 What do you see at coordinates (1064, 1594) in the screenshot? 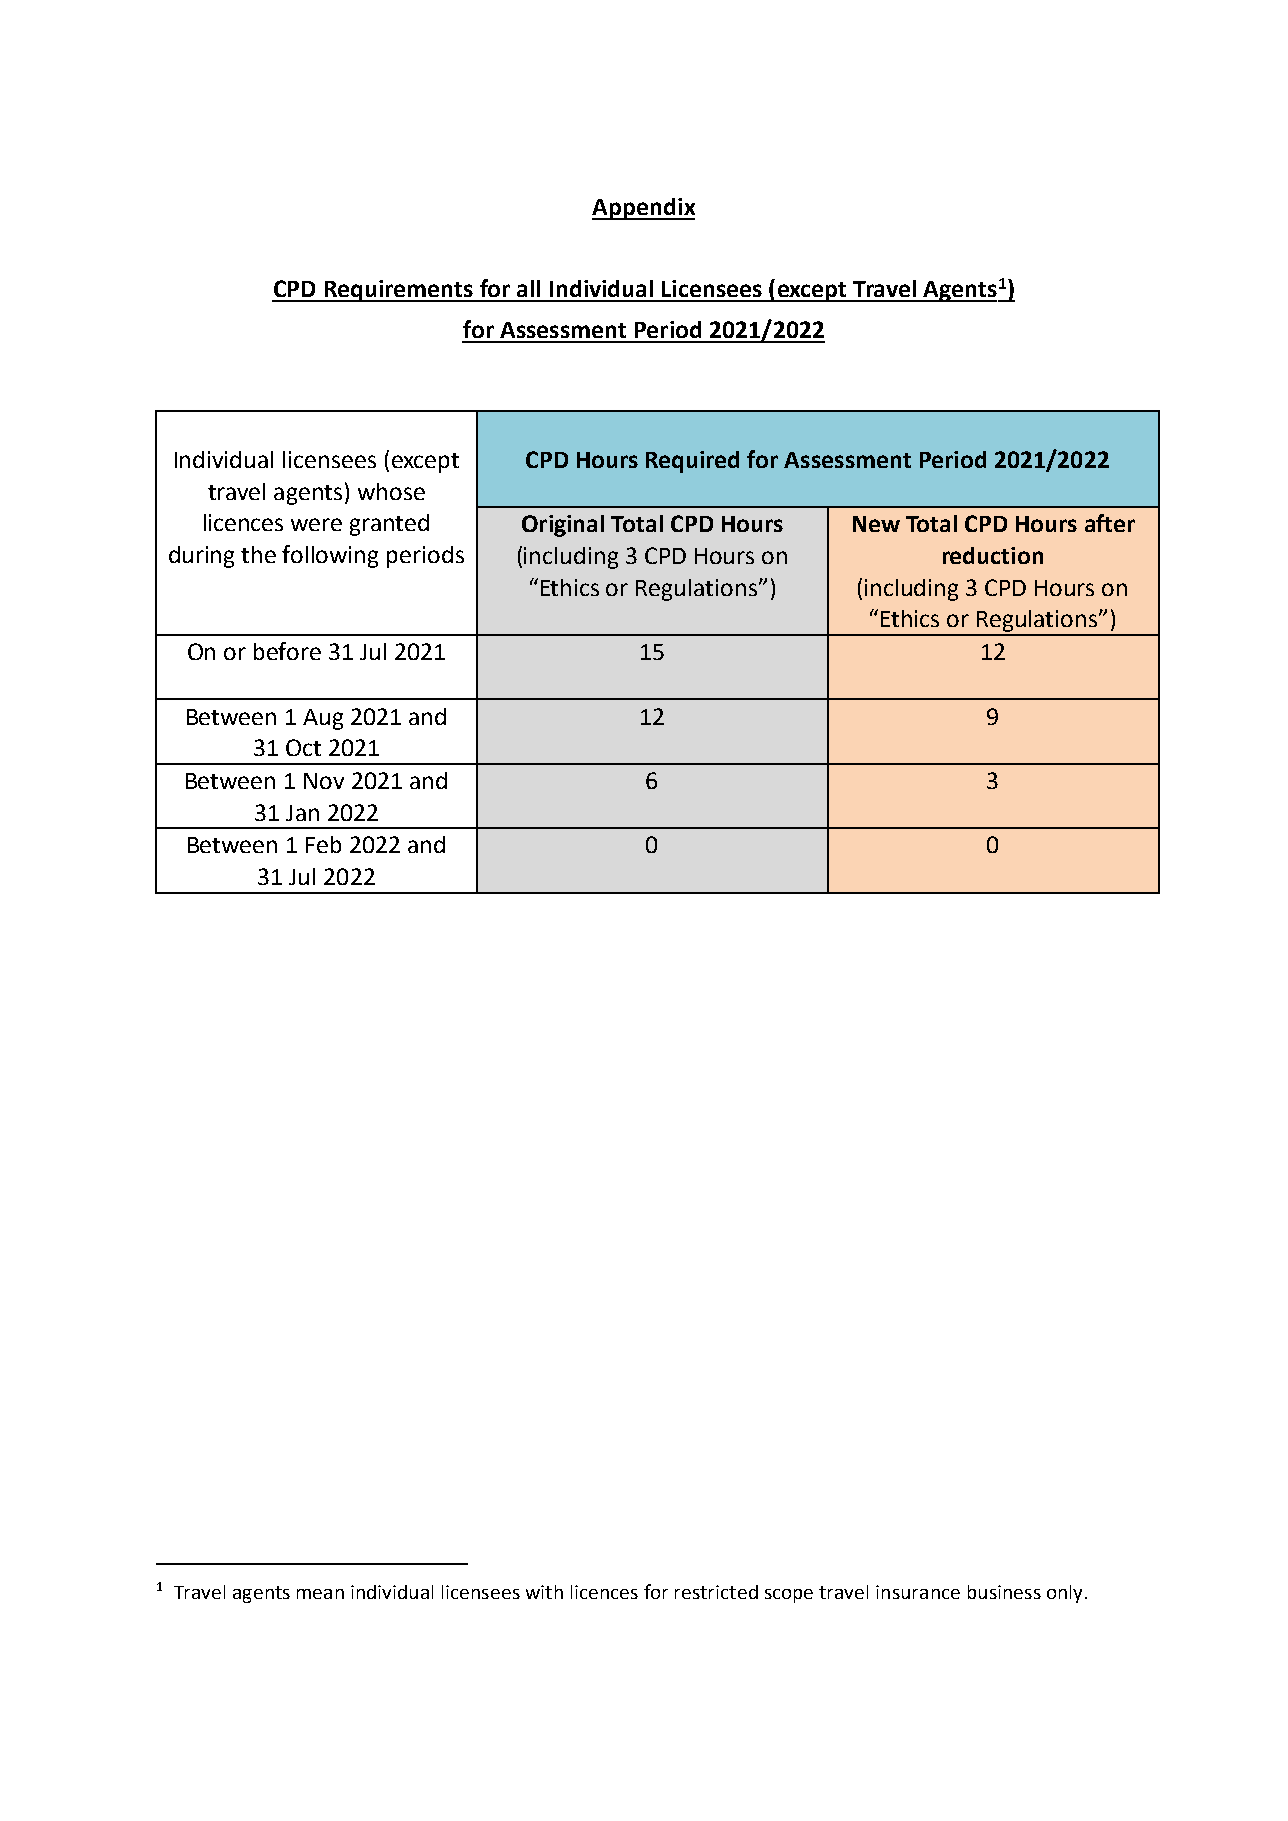
I see `only` at bounding box center [1064, 1594].
